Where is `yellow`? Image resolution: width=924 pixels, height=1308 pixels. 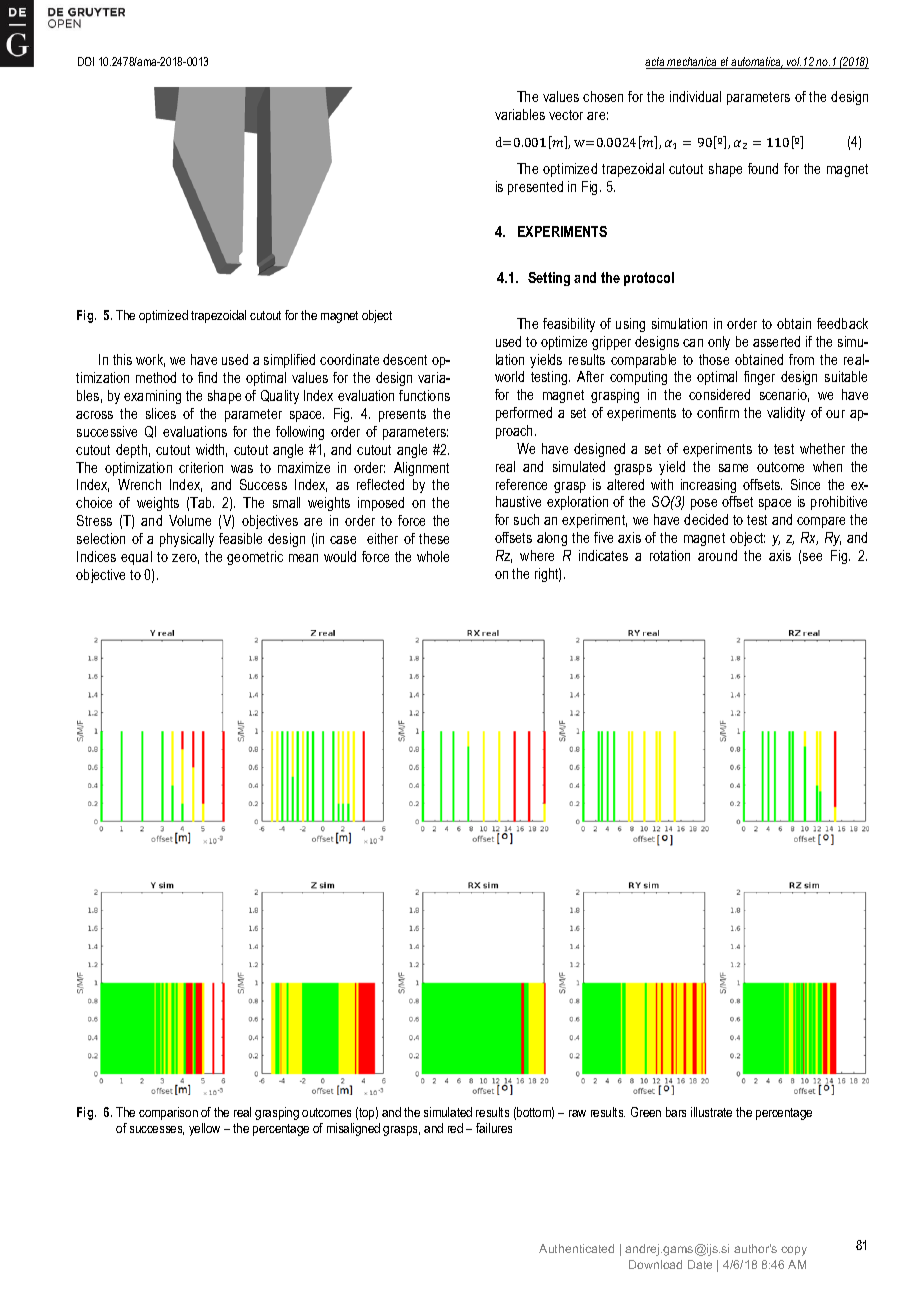
yellow is located at coordinates (204, 1129).
